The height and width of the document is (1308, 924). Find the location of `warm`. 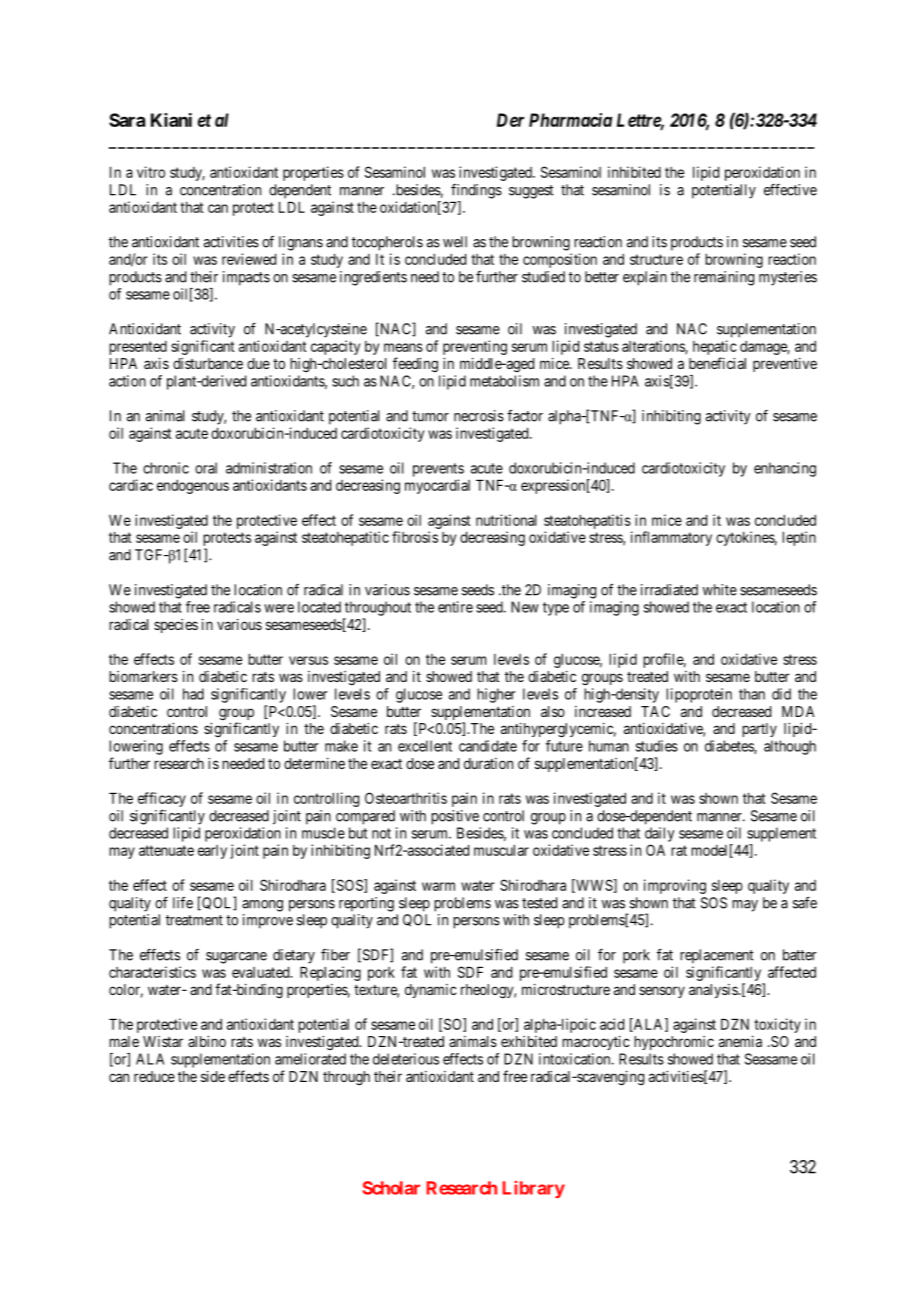

warm is located at coordinates (438, 886).
